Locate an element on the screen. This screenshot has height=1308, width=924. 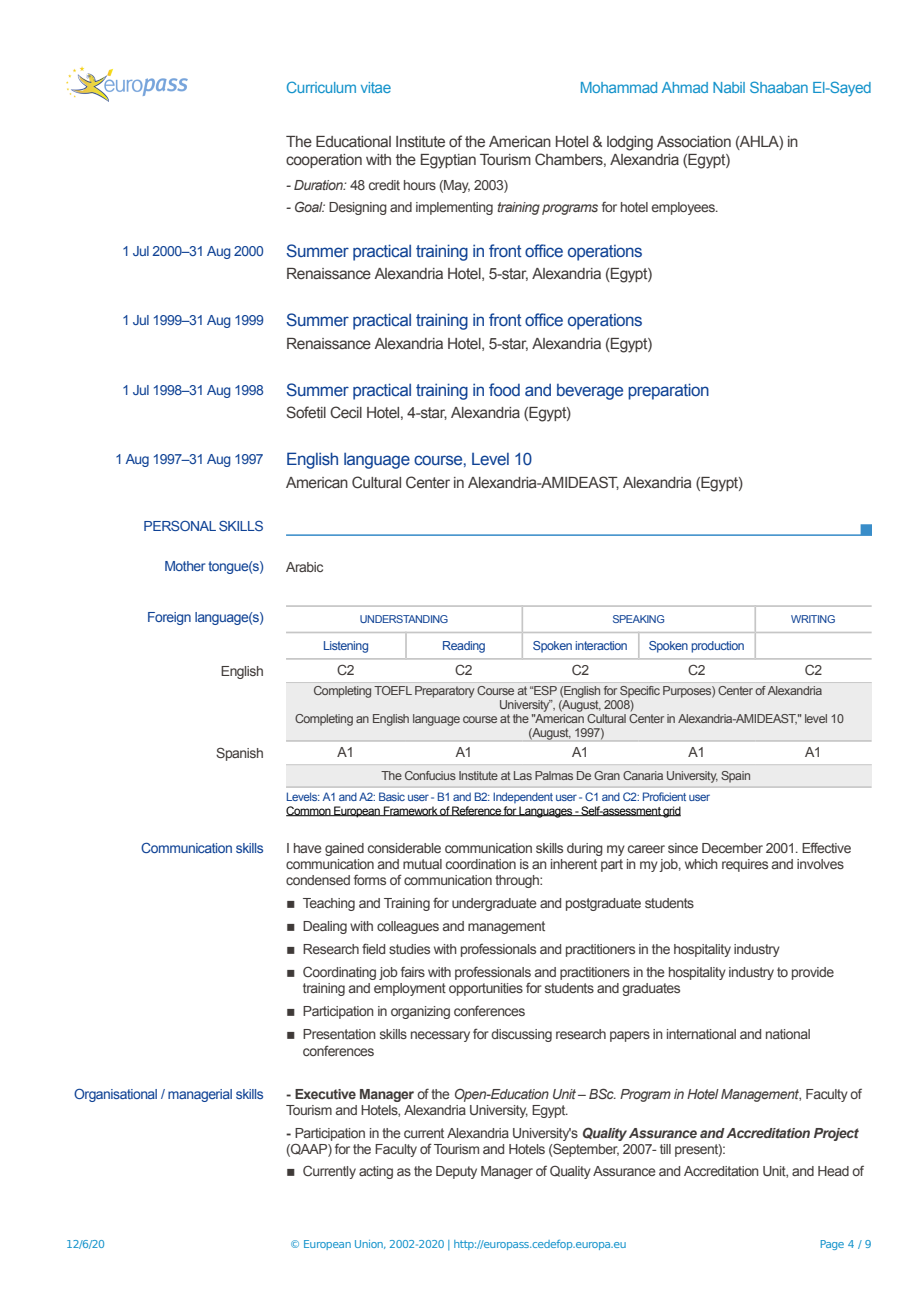
Foreign is located at coordinates (169, 618).
